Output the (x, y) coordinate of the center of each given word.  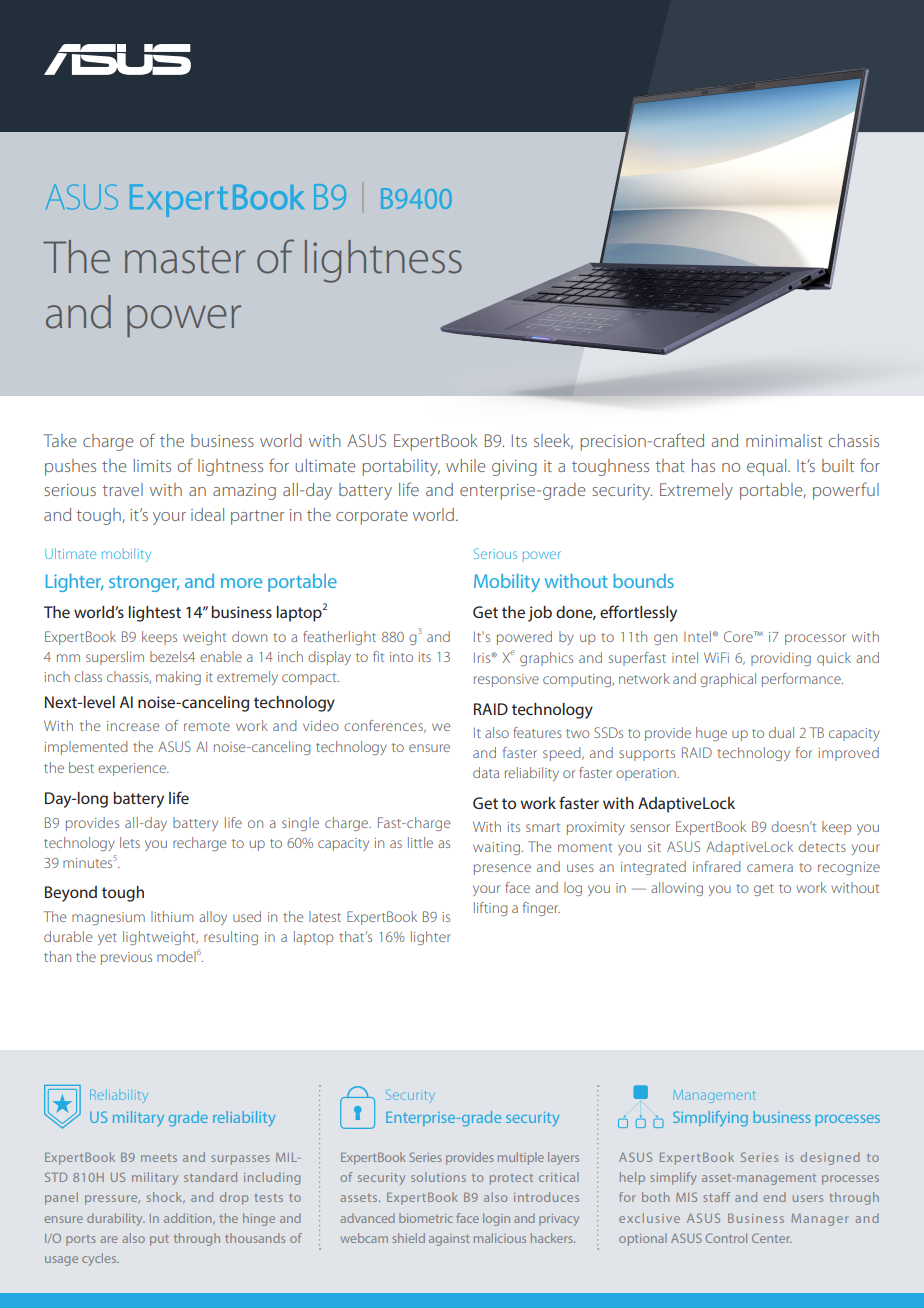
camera (770, 868)
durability (116, 1219)
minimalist (784, 440)
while (466, 465)
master (185, 260)
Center (772, 1238)
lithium (172, 916)
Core (739, 636)
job (540, 614)
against (449, 1240)
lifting (491, 909)
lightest (155, 614)
